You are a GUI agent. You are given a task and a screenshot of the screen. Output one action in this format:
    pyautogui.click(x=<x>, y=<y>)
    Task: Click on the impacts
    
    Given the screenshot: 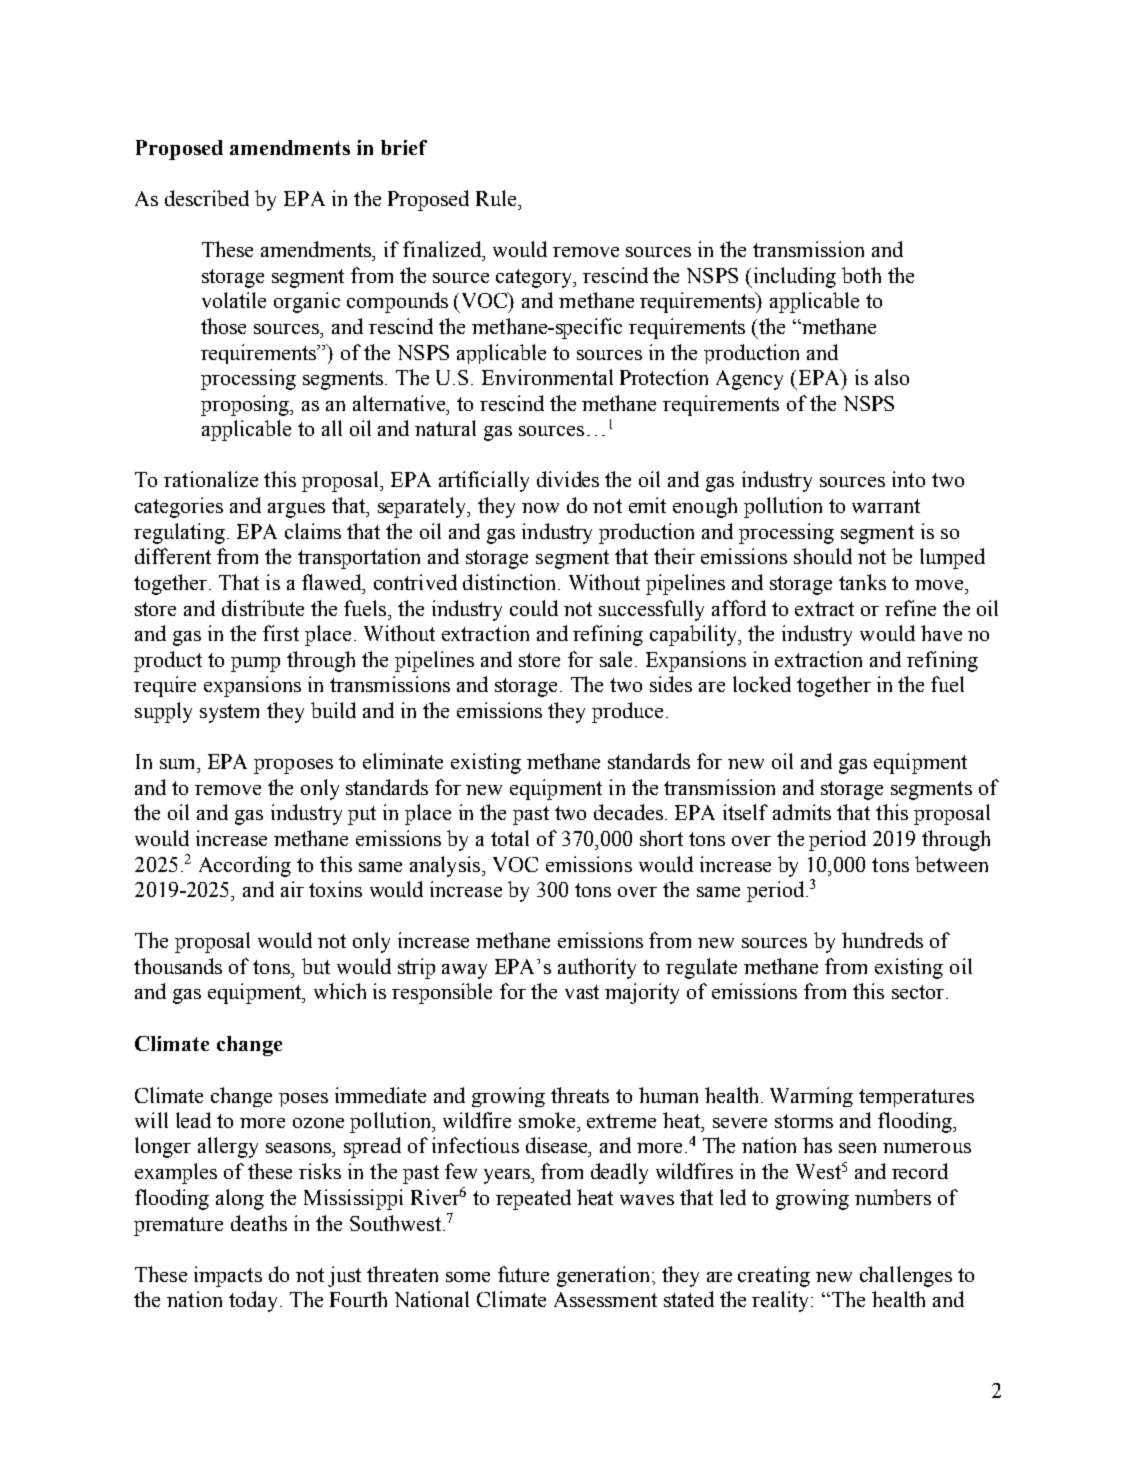 What is the action you would take?
    pyautogui.click(x=228, y=1276)
